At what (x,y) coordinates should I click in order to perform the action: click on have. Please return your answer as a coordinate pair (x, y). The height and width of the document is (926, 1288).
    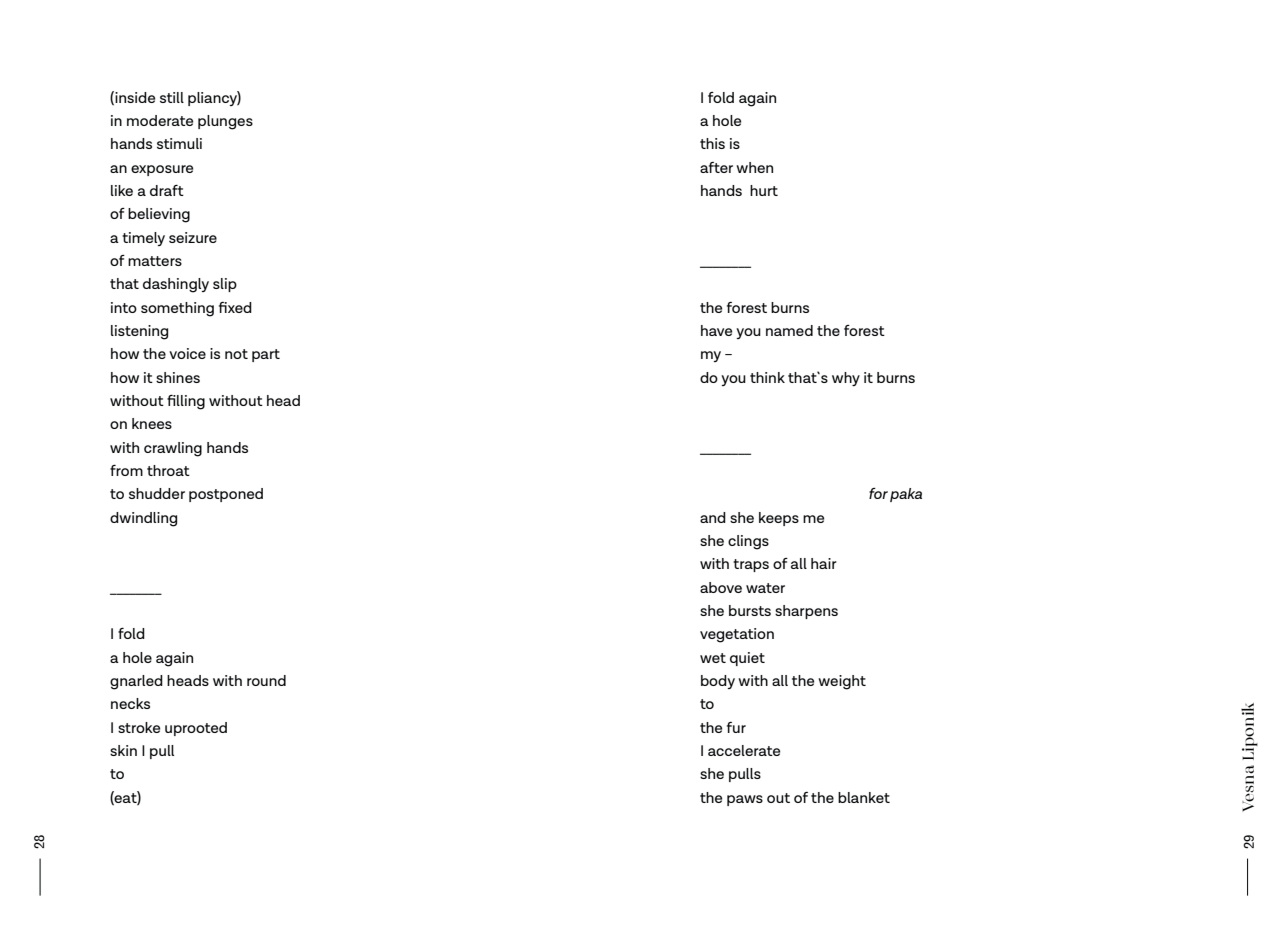
    Looking at the image, I should click on (716, 330).
